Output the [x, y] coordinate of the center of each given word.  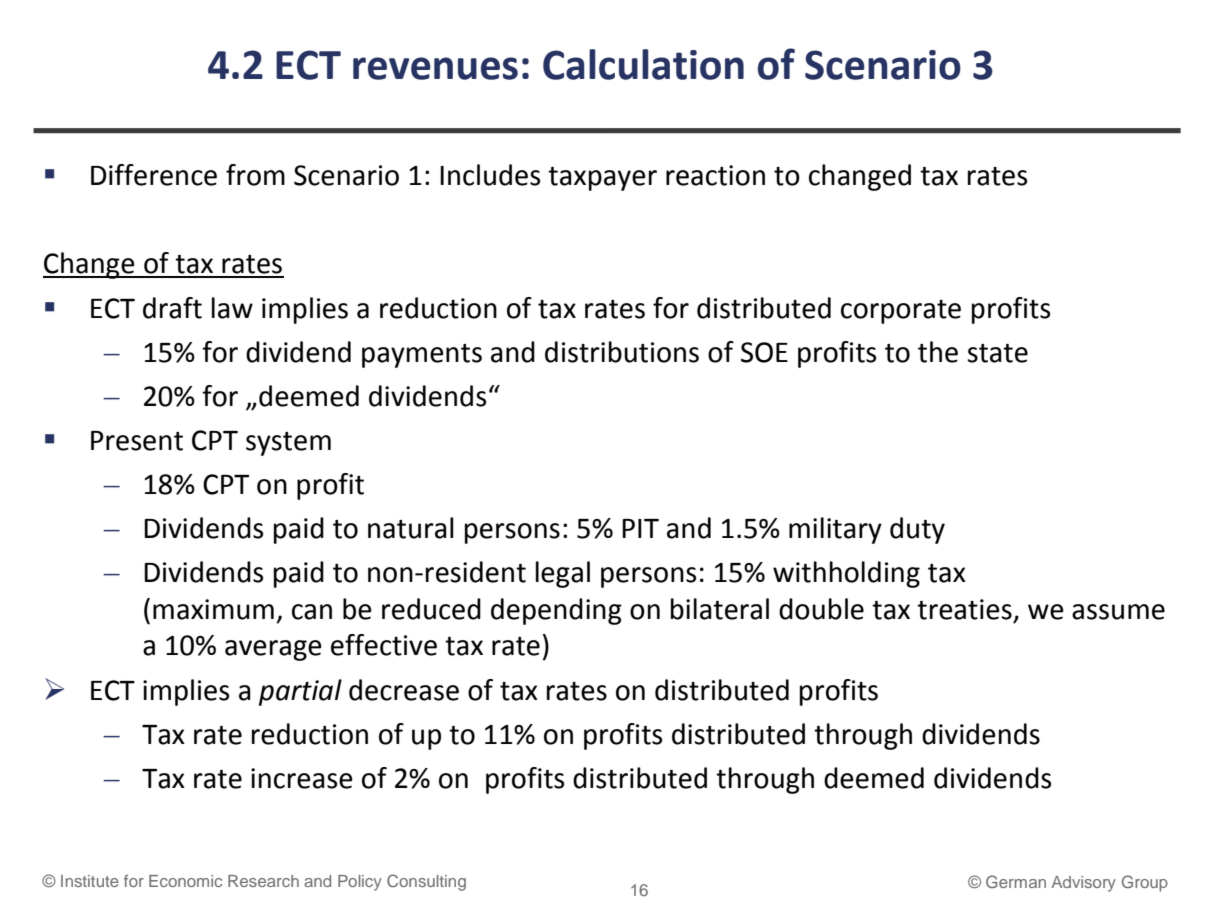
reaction [715, 175]
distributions [622, 352]
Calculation [643, 64]
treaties [964, 609]
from [255, 175]
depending [556, 611]
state [997, 353]
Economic [185, 881]
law [232, 308]
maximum [213, 609]
